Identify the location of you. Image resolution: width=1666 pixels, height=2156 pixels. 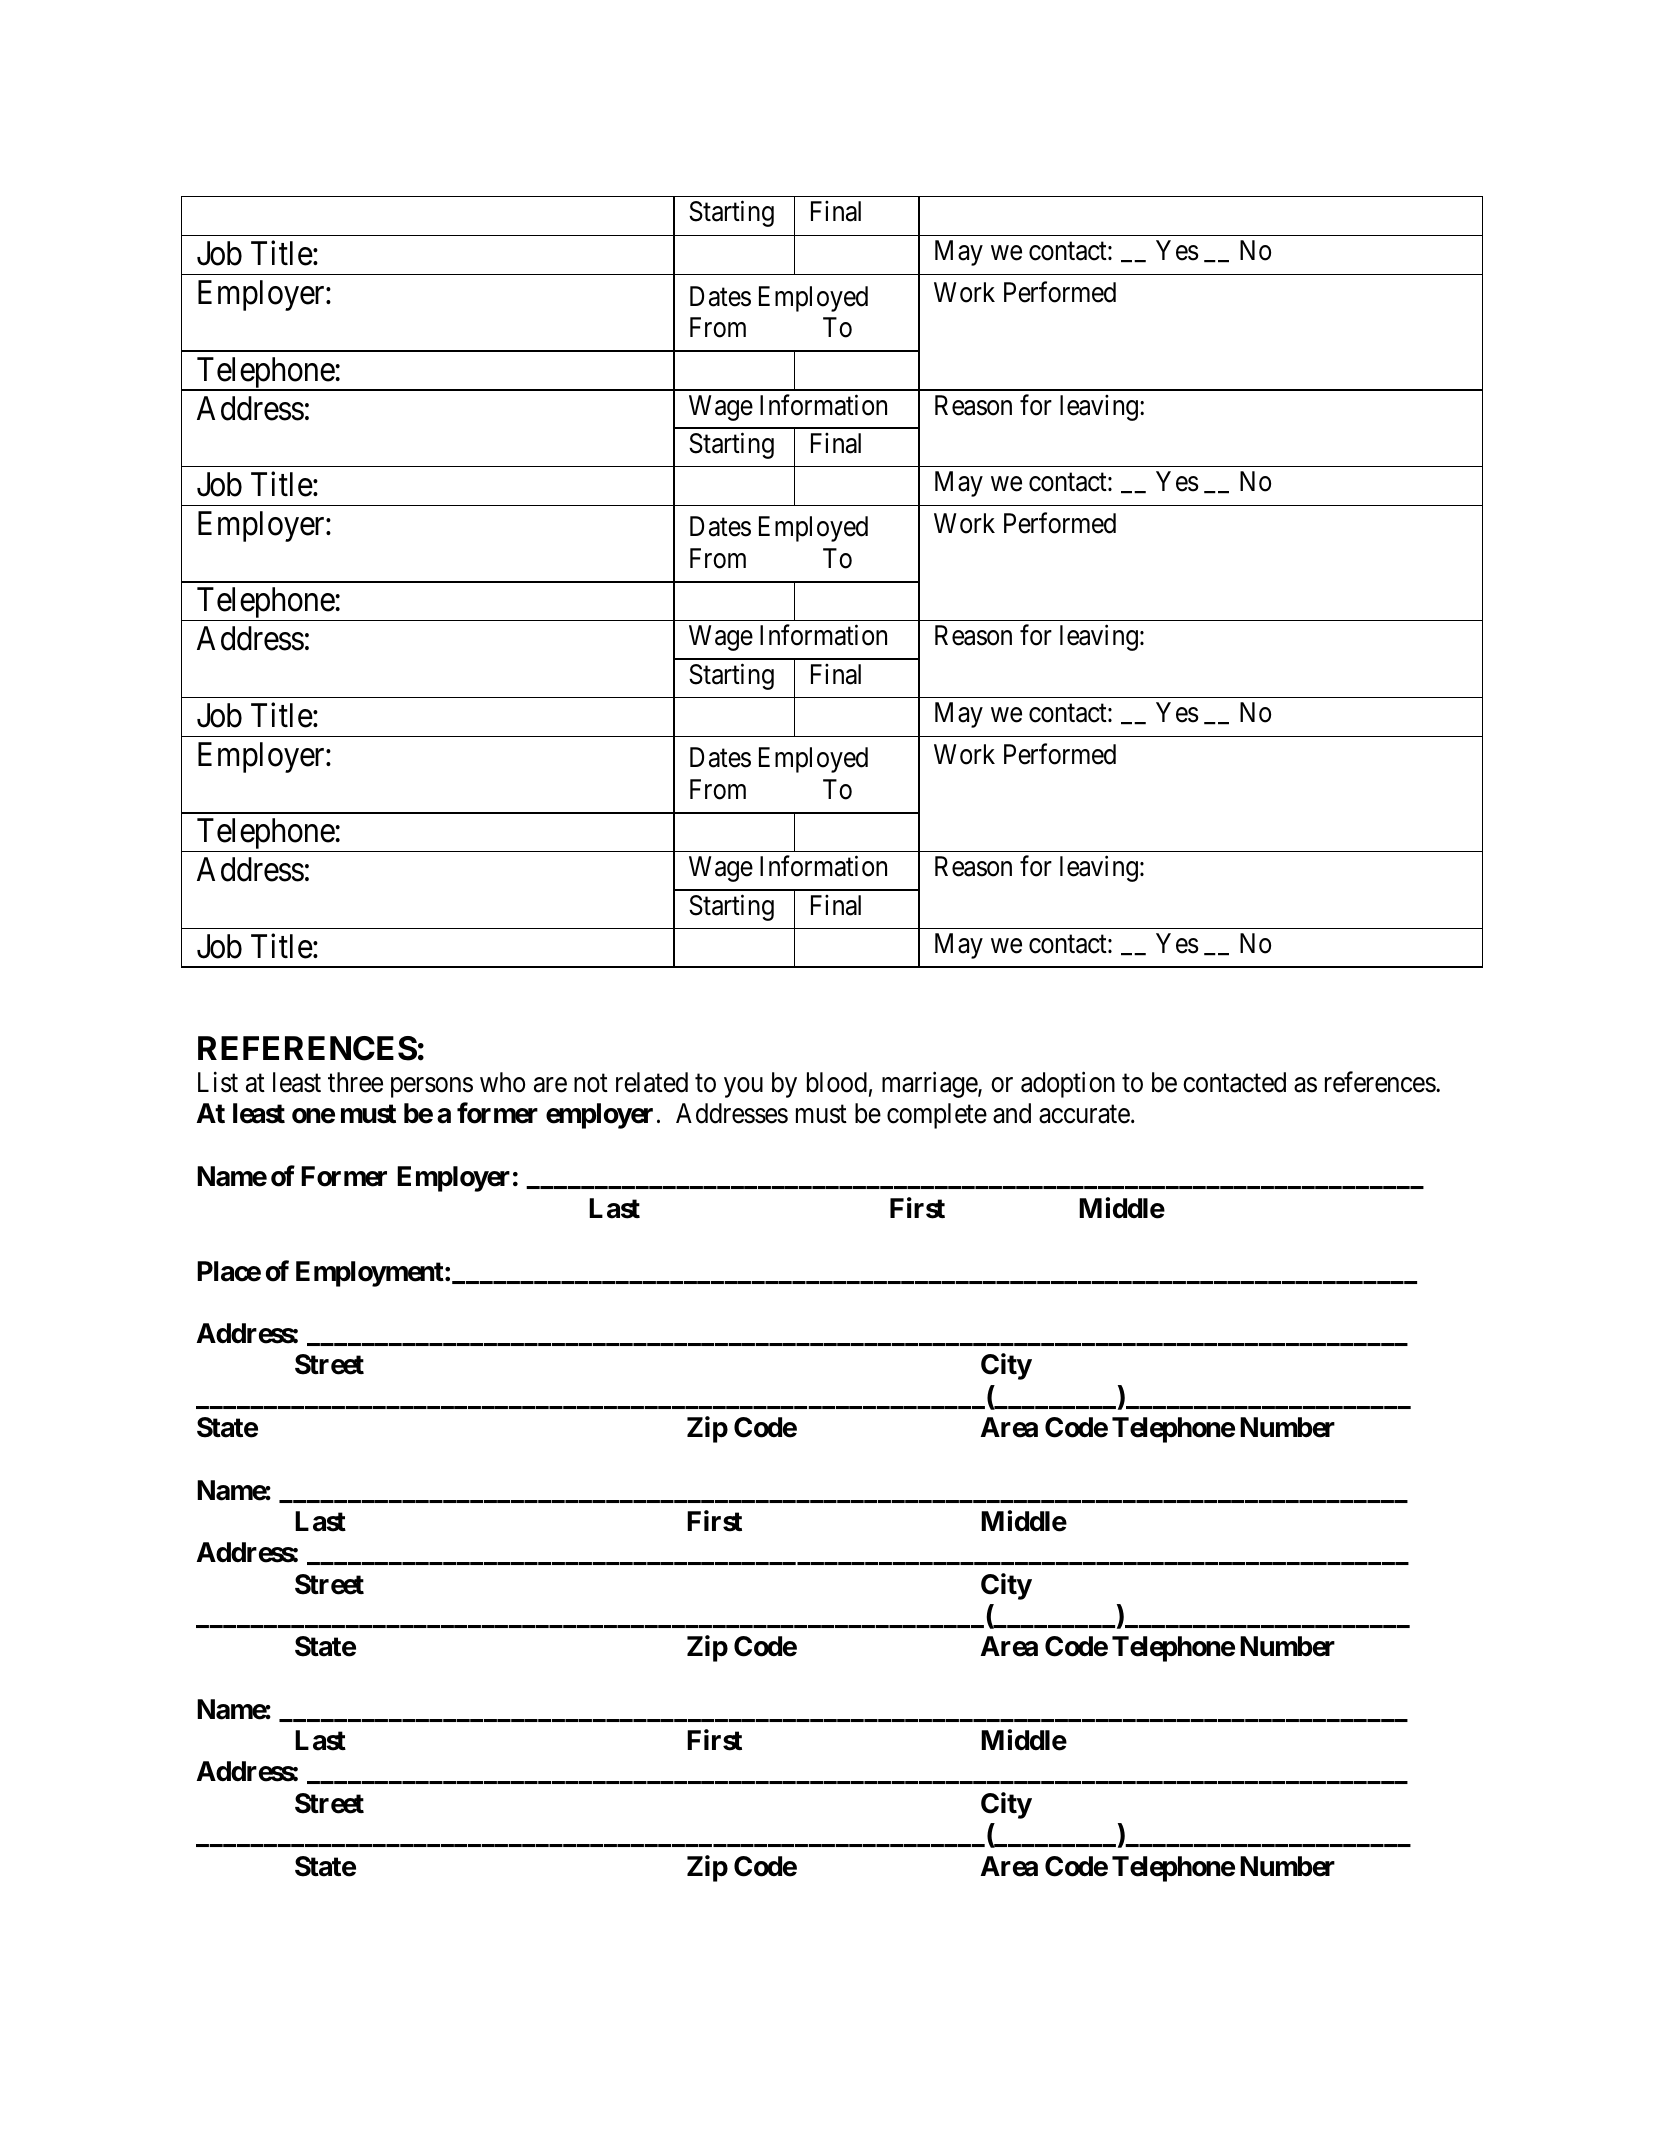
(743, 1088).
